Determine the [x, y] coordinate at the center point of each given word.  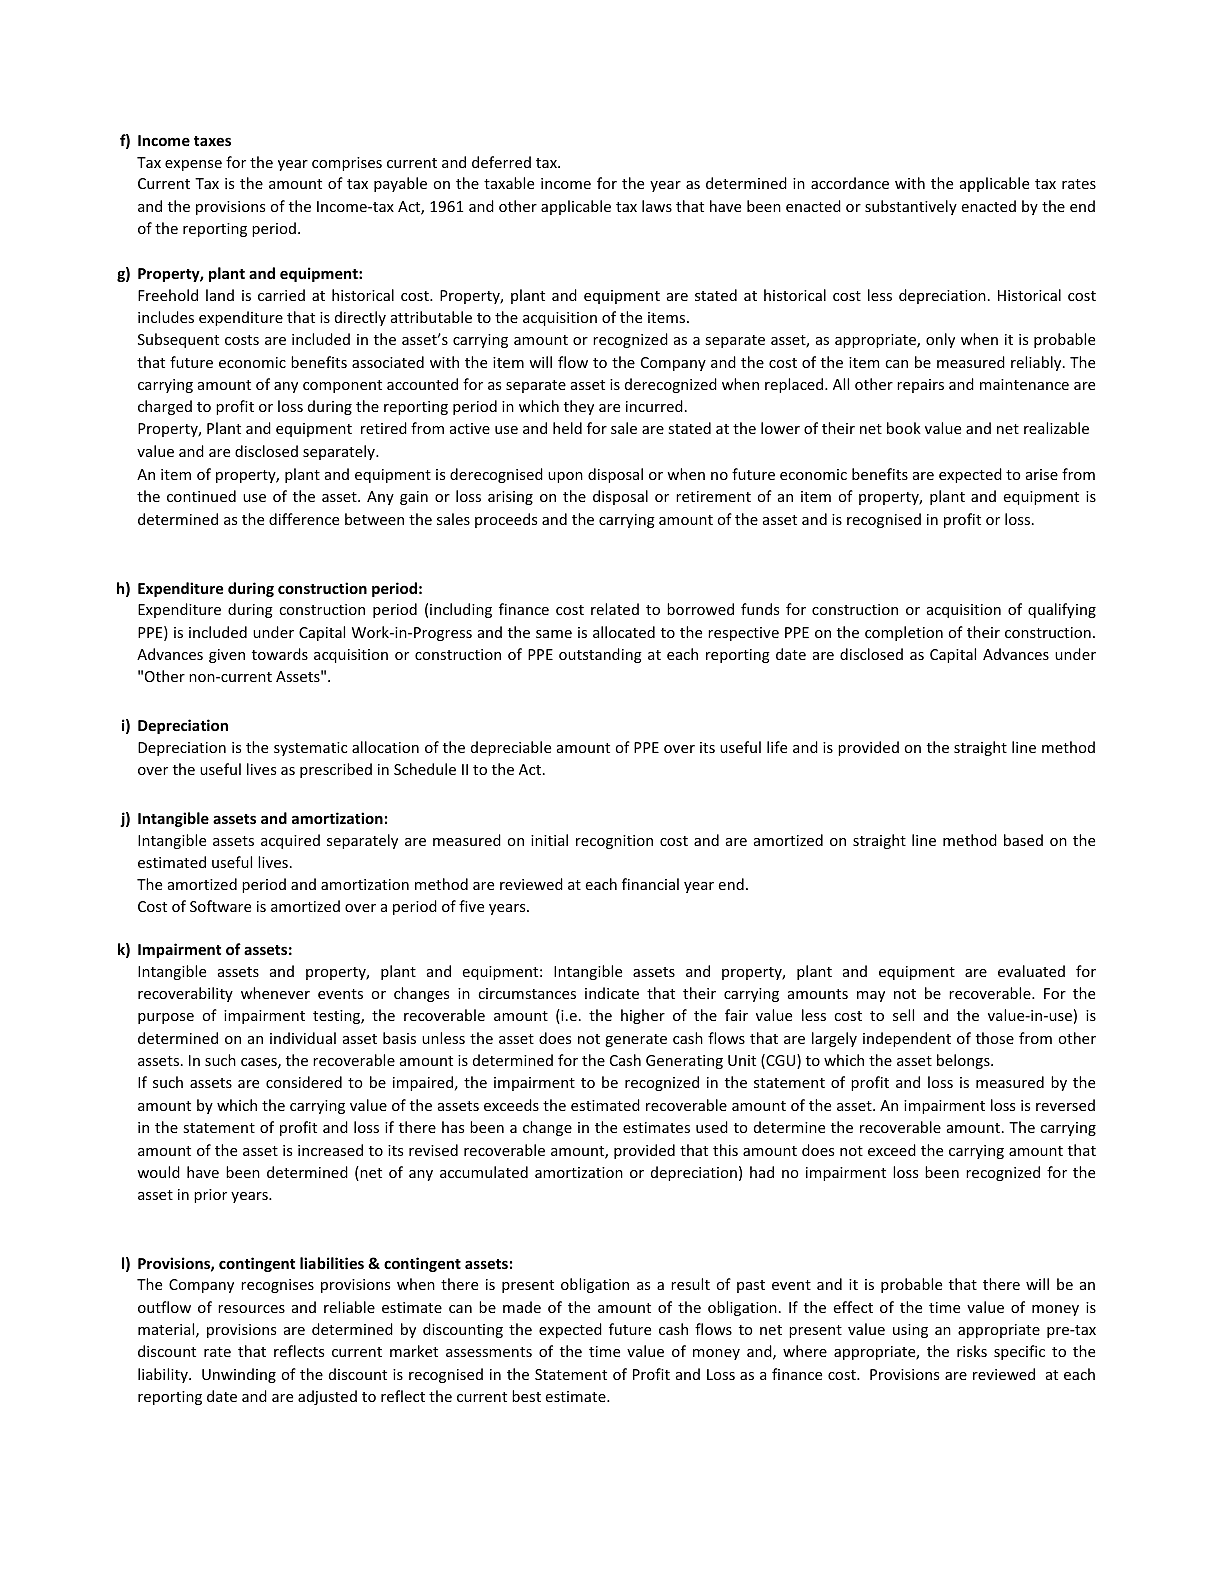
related [615, 609]
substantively [911, 207]
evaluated [1031, 971]
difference [304, 519]
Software [220, 906]
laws [657, 206]
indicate [612, 993]
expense [193, 165]
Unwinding [239, 1375]
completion [904, 633]
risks [972, 1351]
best [526, 1396]
